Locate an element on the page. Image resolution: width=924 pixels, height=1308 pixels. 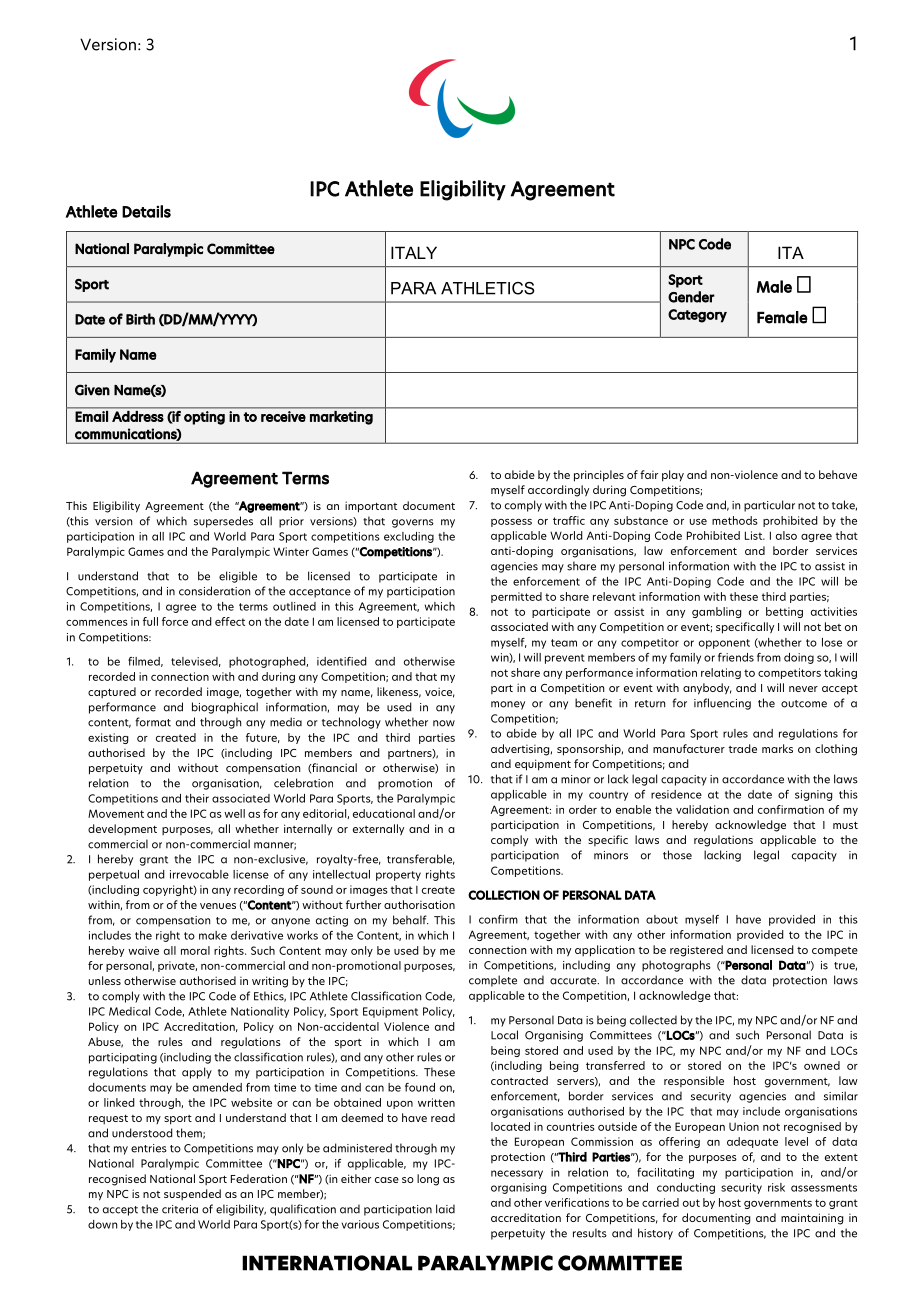
criteria is located at coordinates (180, 1209).
